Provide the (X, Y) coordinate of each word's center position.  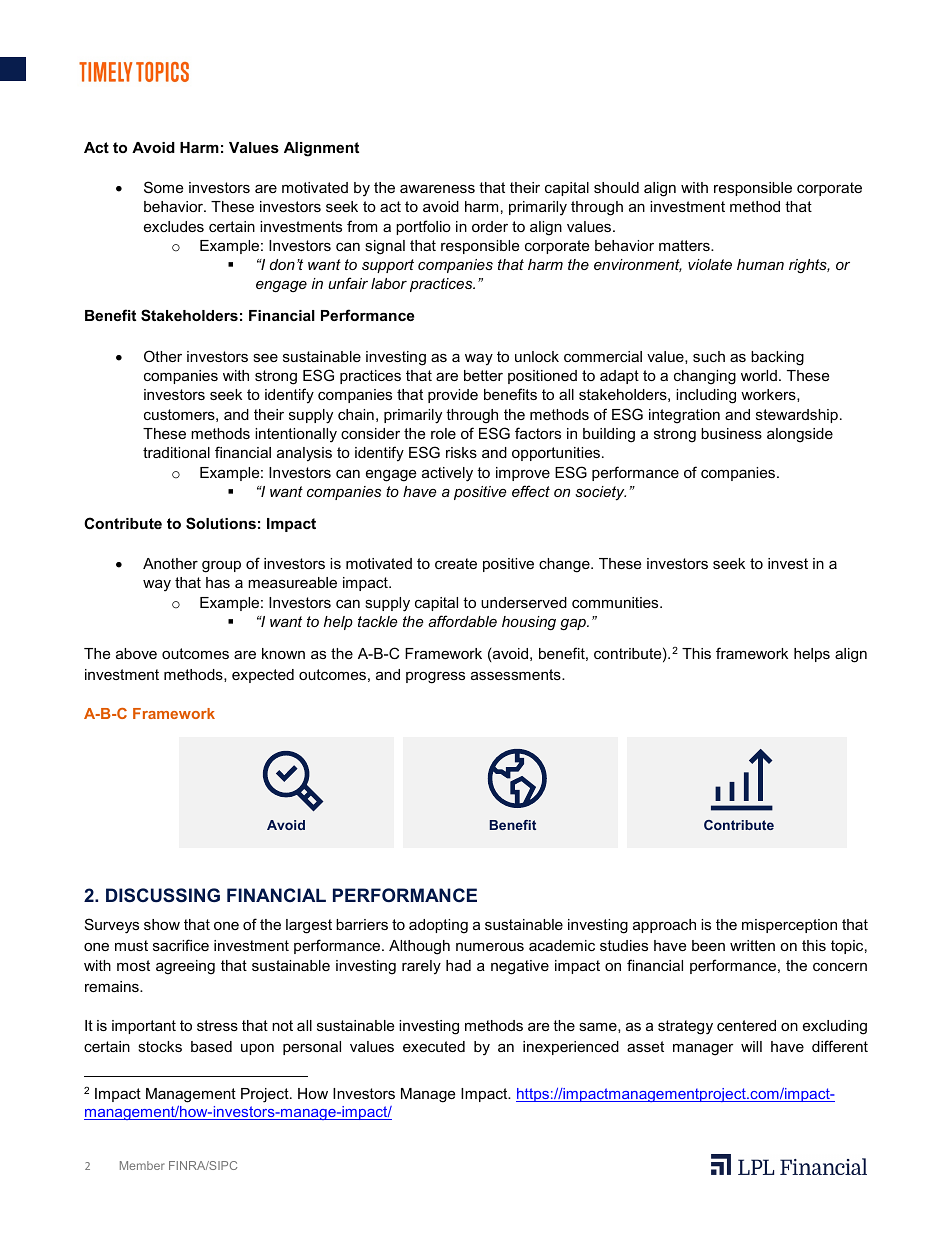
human (760, 264)
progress (435, 678)
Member (142, 1165)
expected (263, 676)
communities (616, 602)
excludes (174, 226)
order (490, 226)
